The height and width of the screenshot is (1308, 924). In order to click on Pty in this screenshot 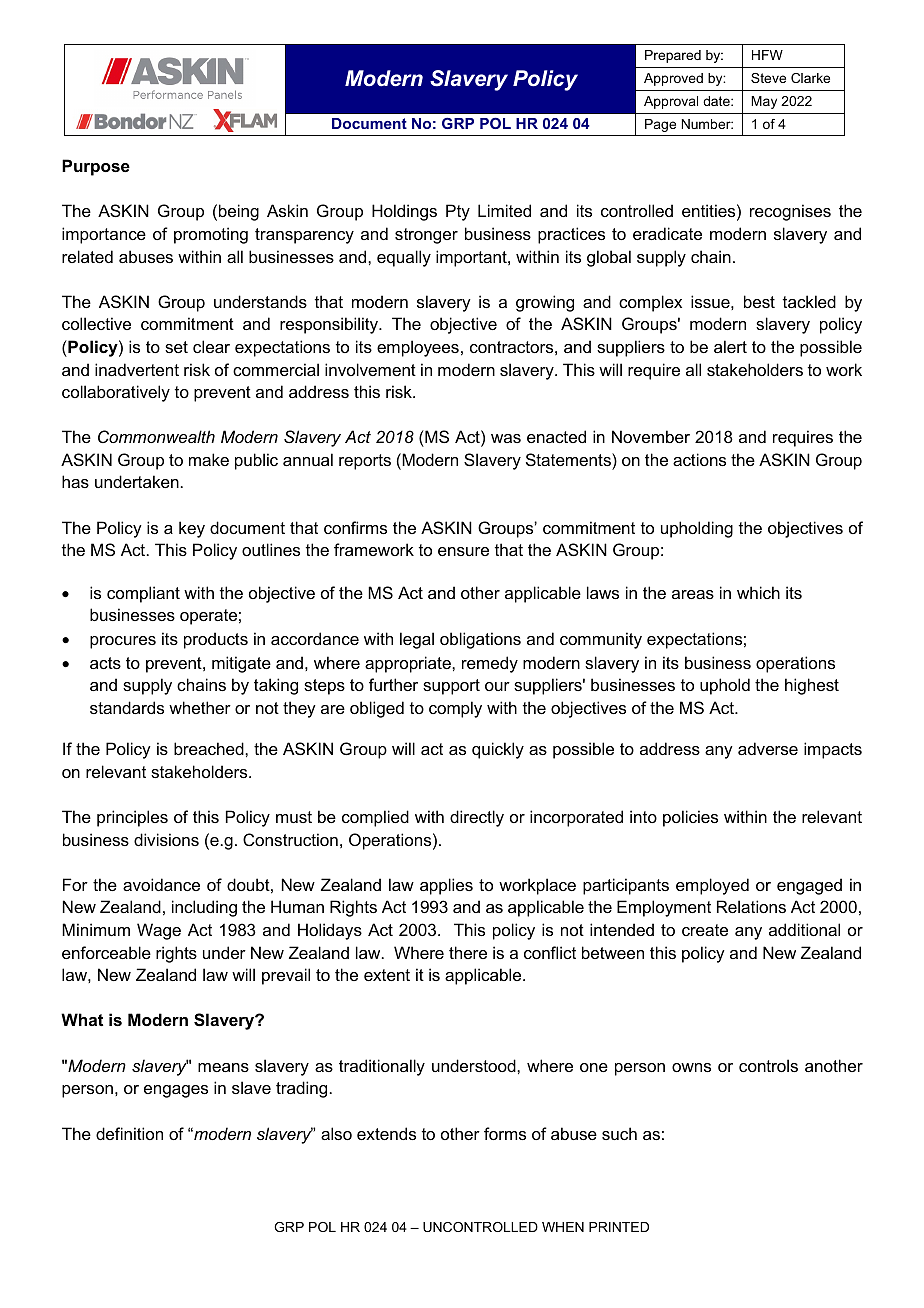, I will do `click(458, 212)`.
